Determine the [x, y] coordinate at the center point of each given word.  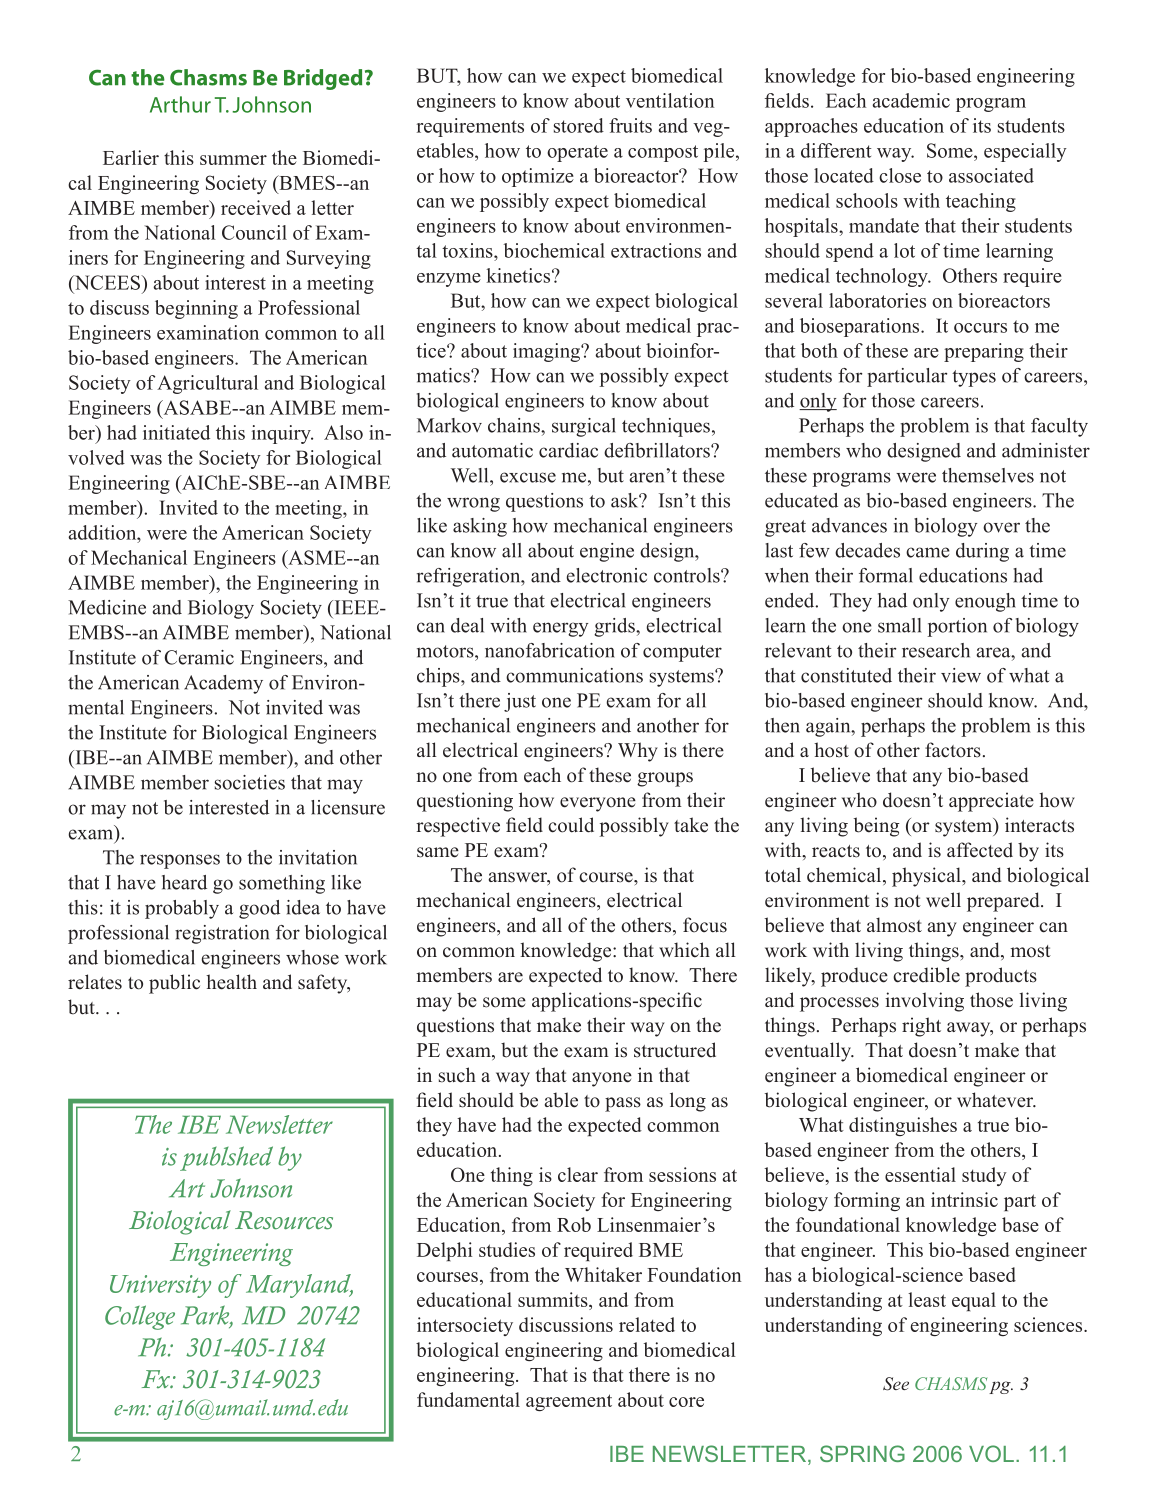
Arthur [180, 104]
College [140, 1317]
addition [103, 532]
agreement [569, 1402]
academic [911, 100]
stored [579, 125]
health [231, 982]
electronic [607, 575]
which [684, 950]
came [928, 552]
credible [926, 975]
